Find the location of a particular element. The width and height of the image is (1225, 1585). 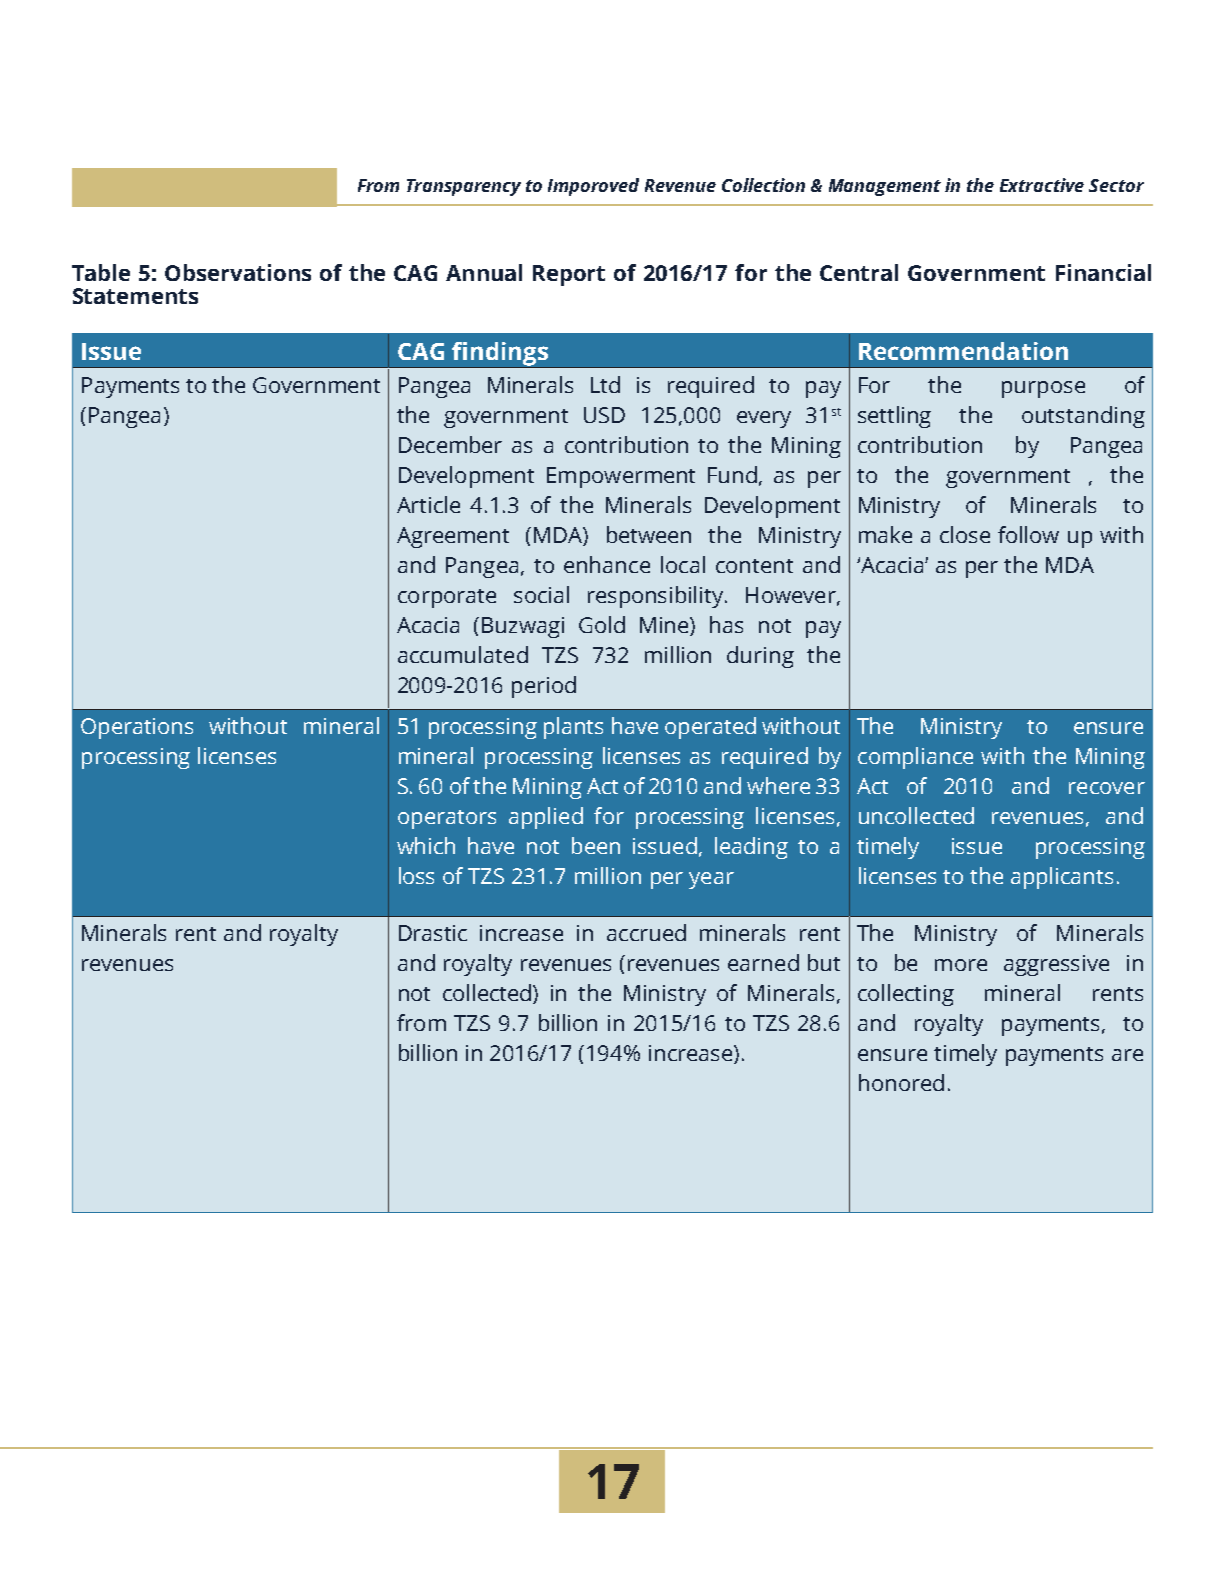

Observations is located at coordinates (238, 272).
